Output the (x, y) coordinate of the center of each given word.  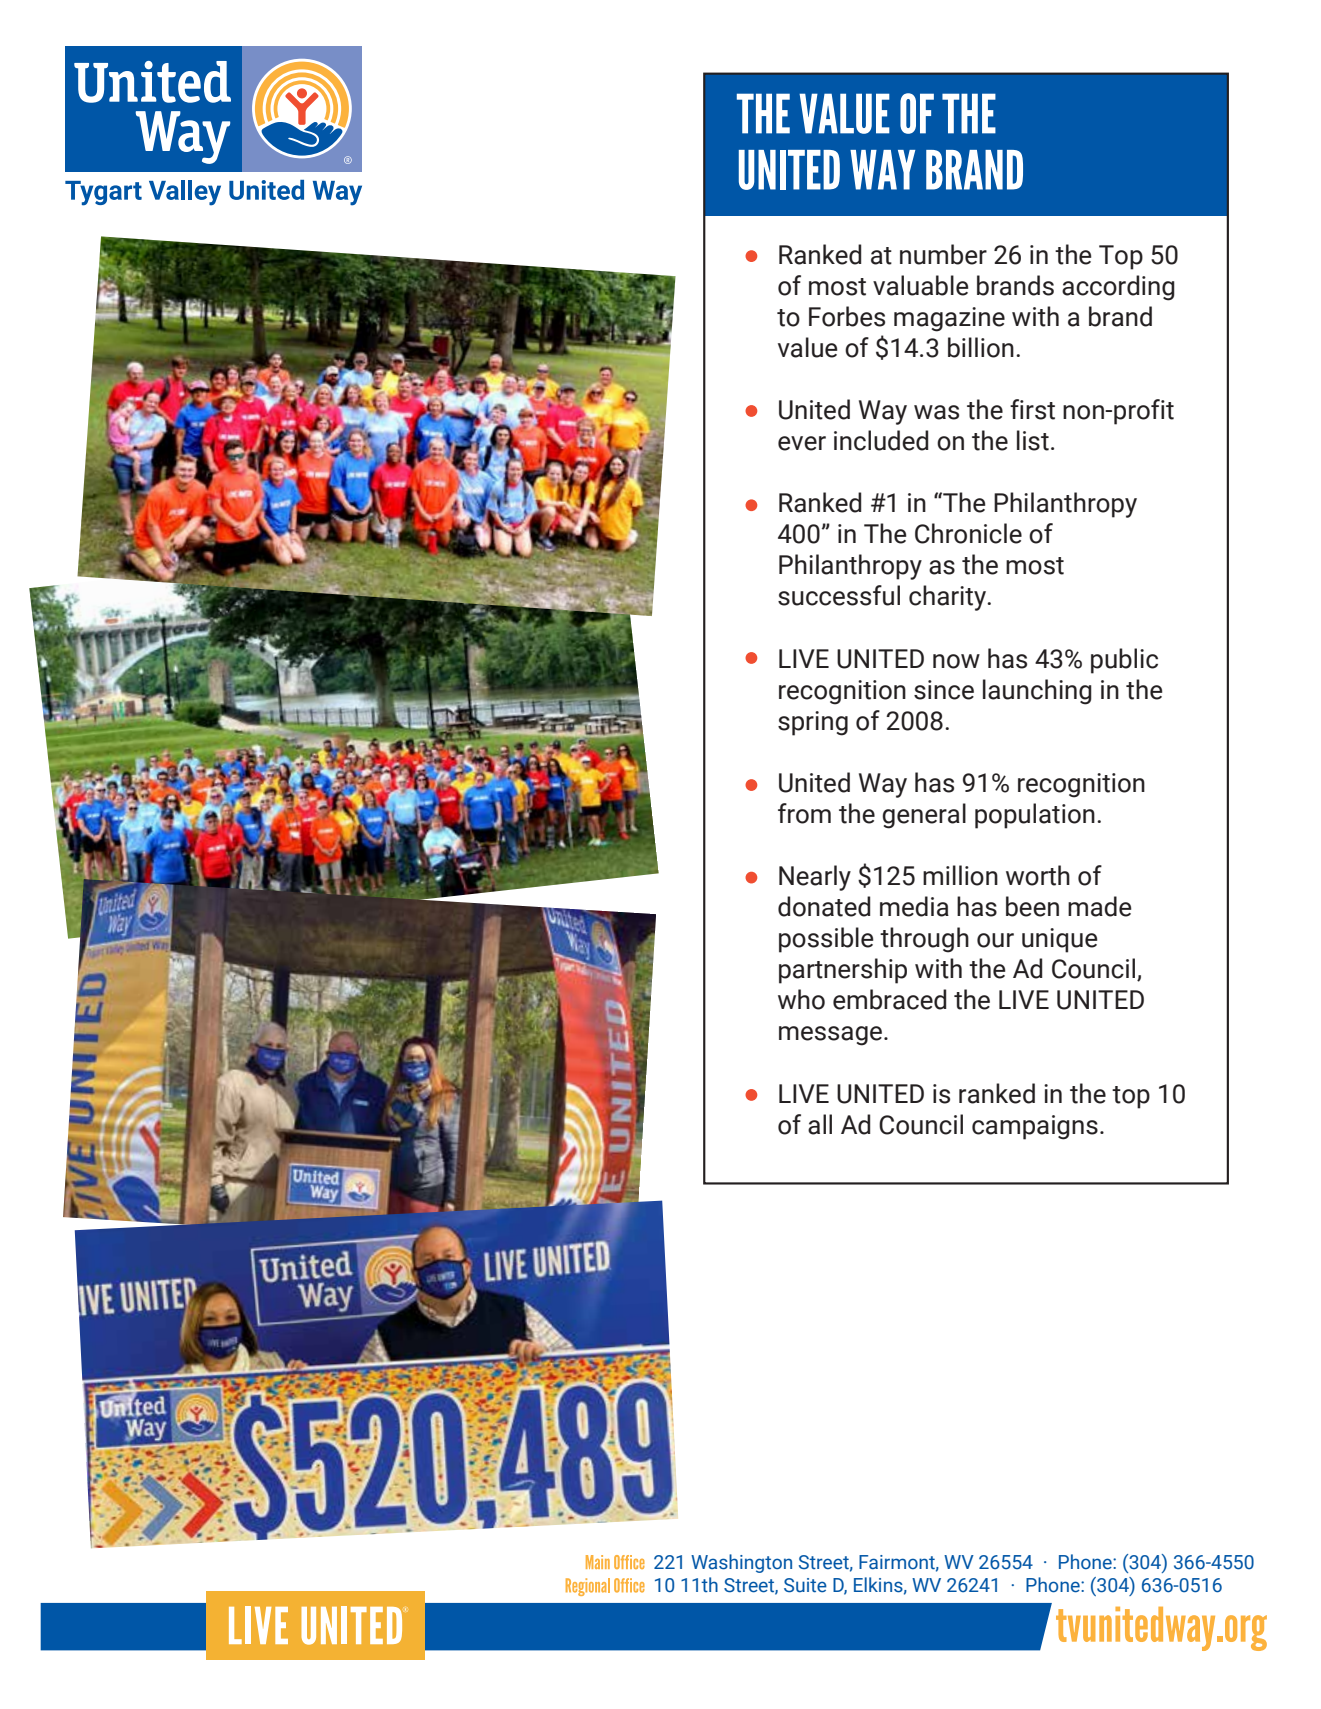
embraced (889, 999)
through (924, 940)
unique (1060, 940)
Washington (741, 1563)
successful (839, 595)
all (820, 1124)
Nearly (815, 878)
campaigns (1035, 1127)
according (1118, 288)
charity (948, 598)
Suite (805, 1585)
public (1124, 661)
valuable (921, 285)
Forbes (847, 316)
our (995, 940)
